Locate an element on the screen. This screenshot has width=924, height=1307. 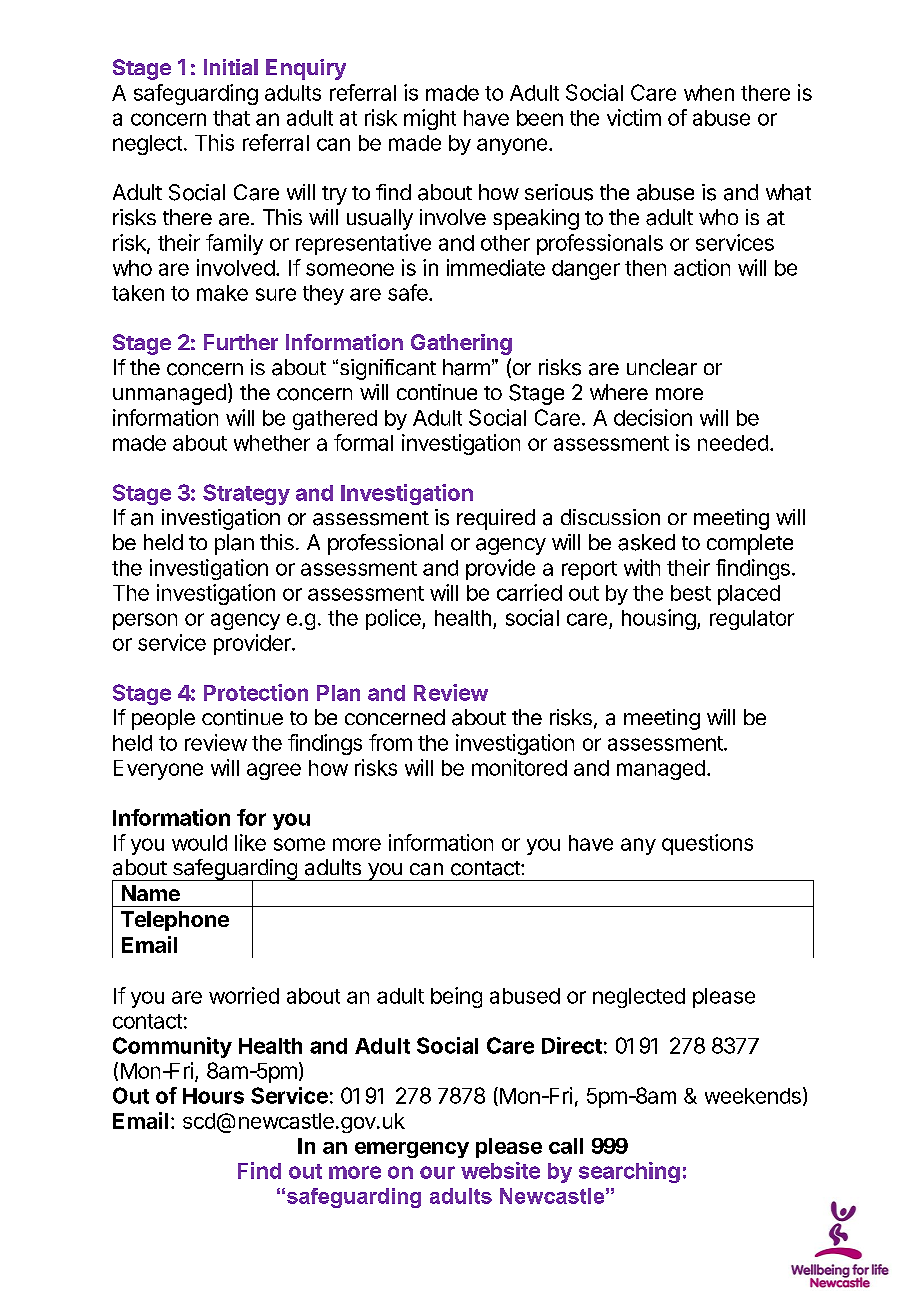
would is located at coordinates (199, 843).
